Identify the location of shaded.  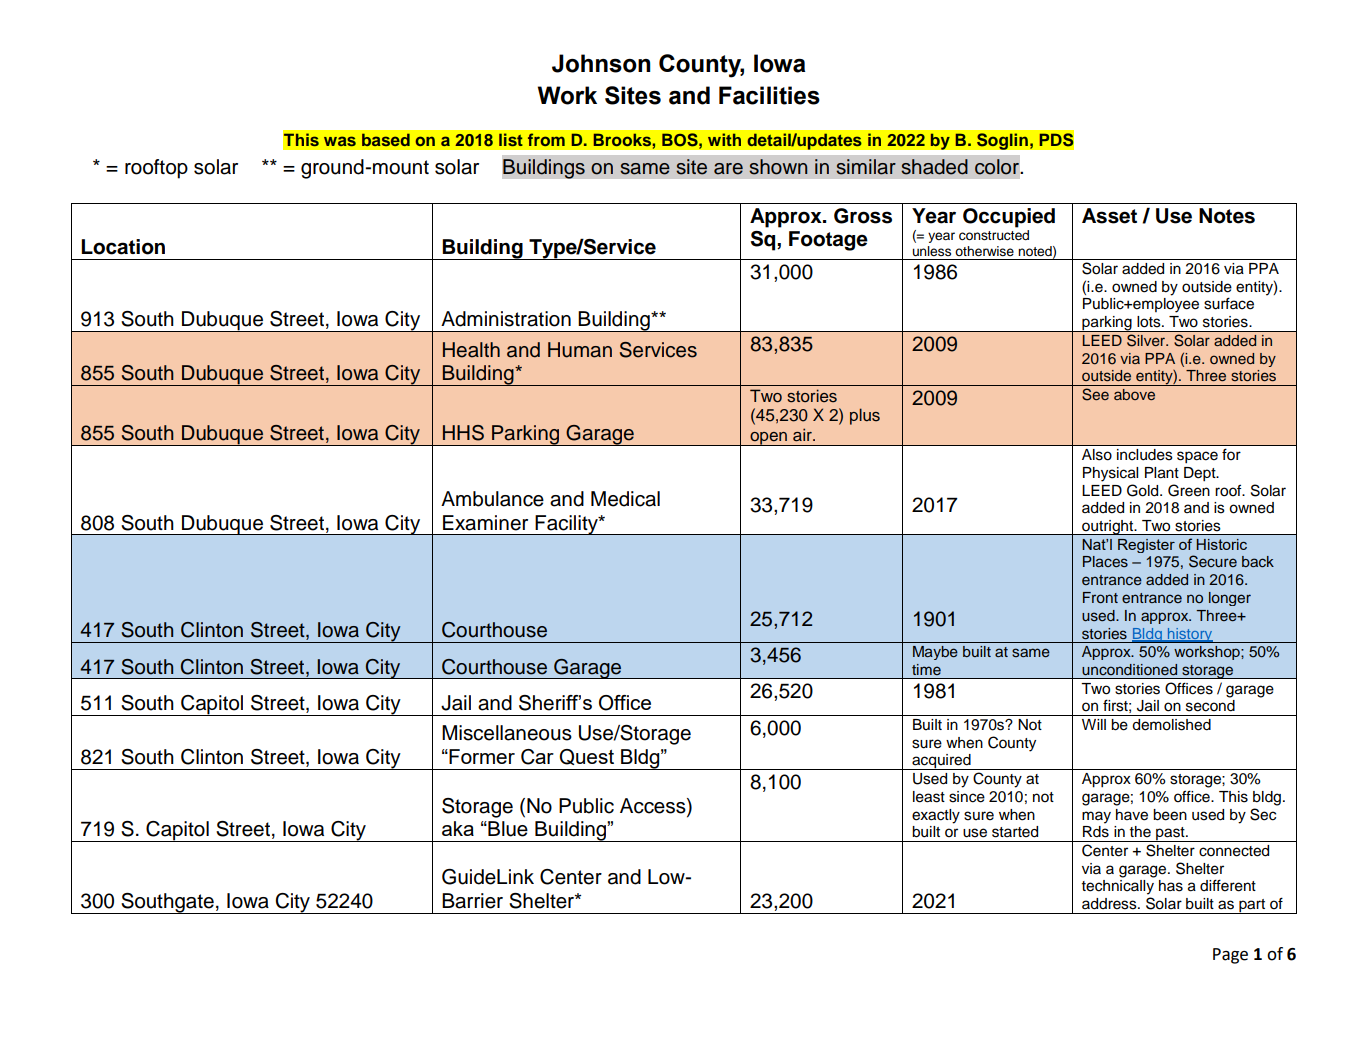
(934, 167).
